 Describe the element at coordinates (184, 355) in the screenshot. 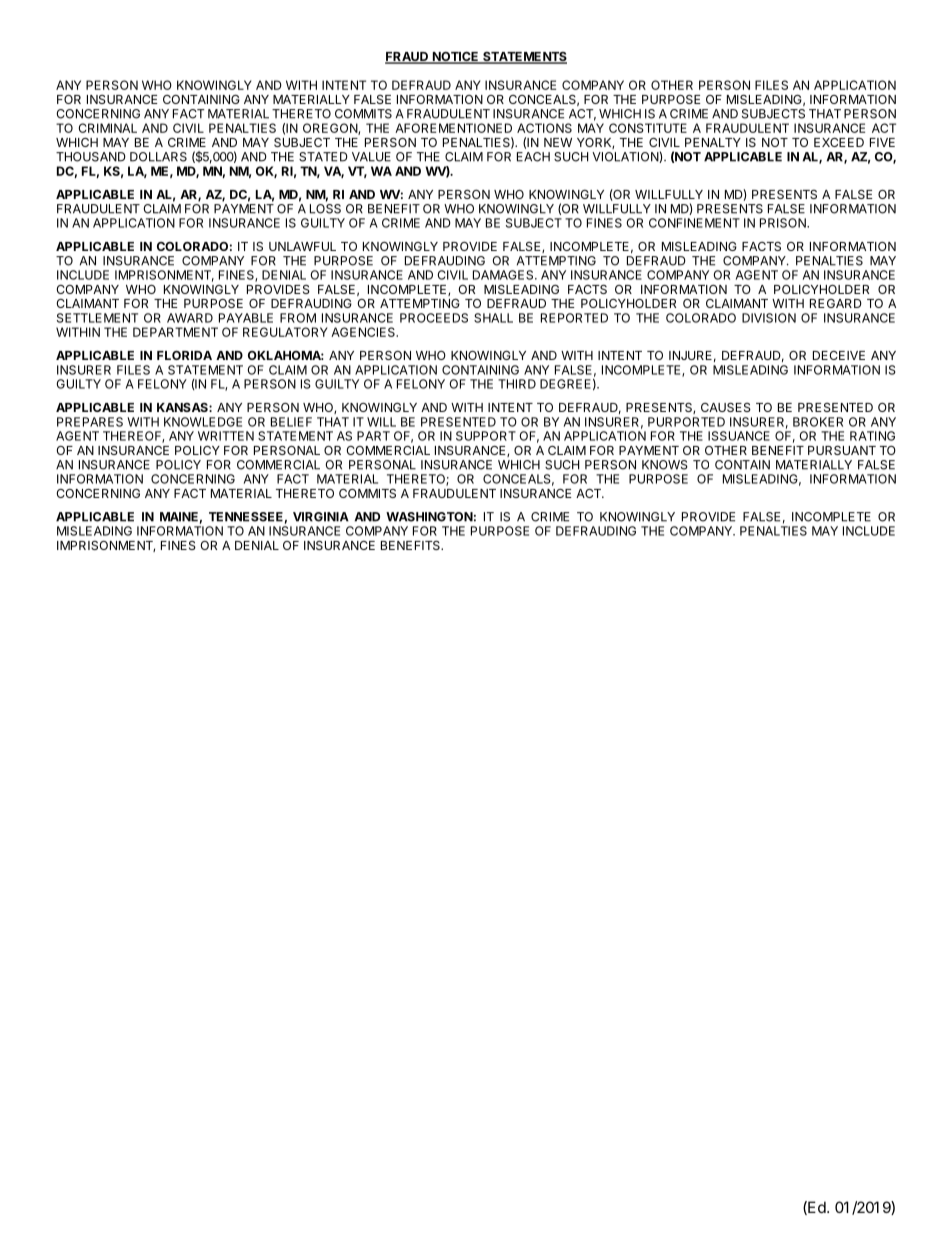

I see `FLORIDA` at that location.
